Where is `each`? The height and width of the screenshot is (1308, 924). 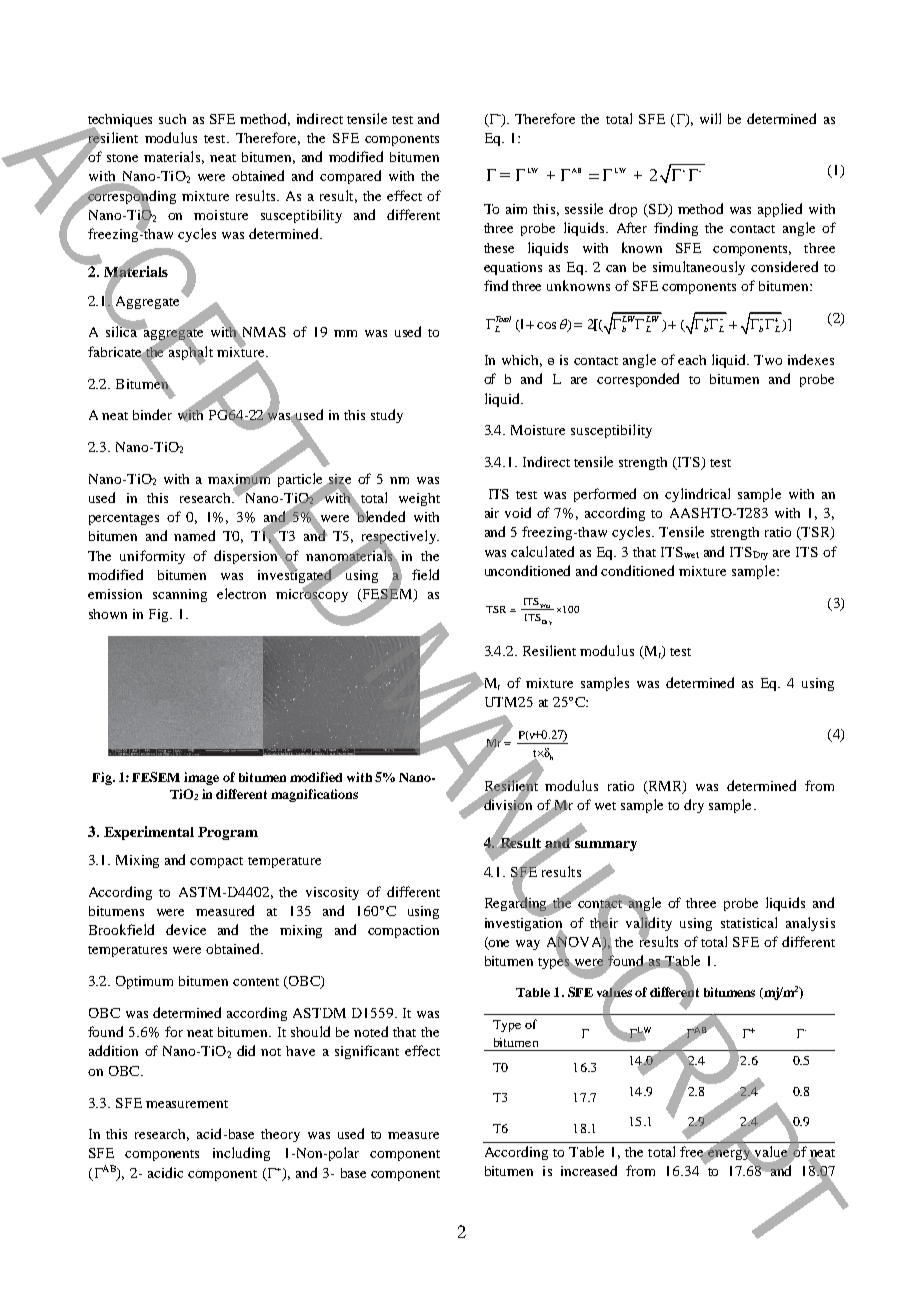
each is located at coordinates (692, 360).
